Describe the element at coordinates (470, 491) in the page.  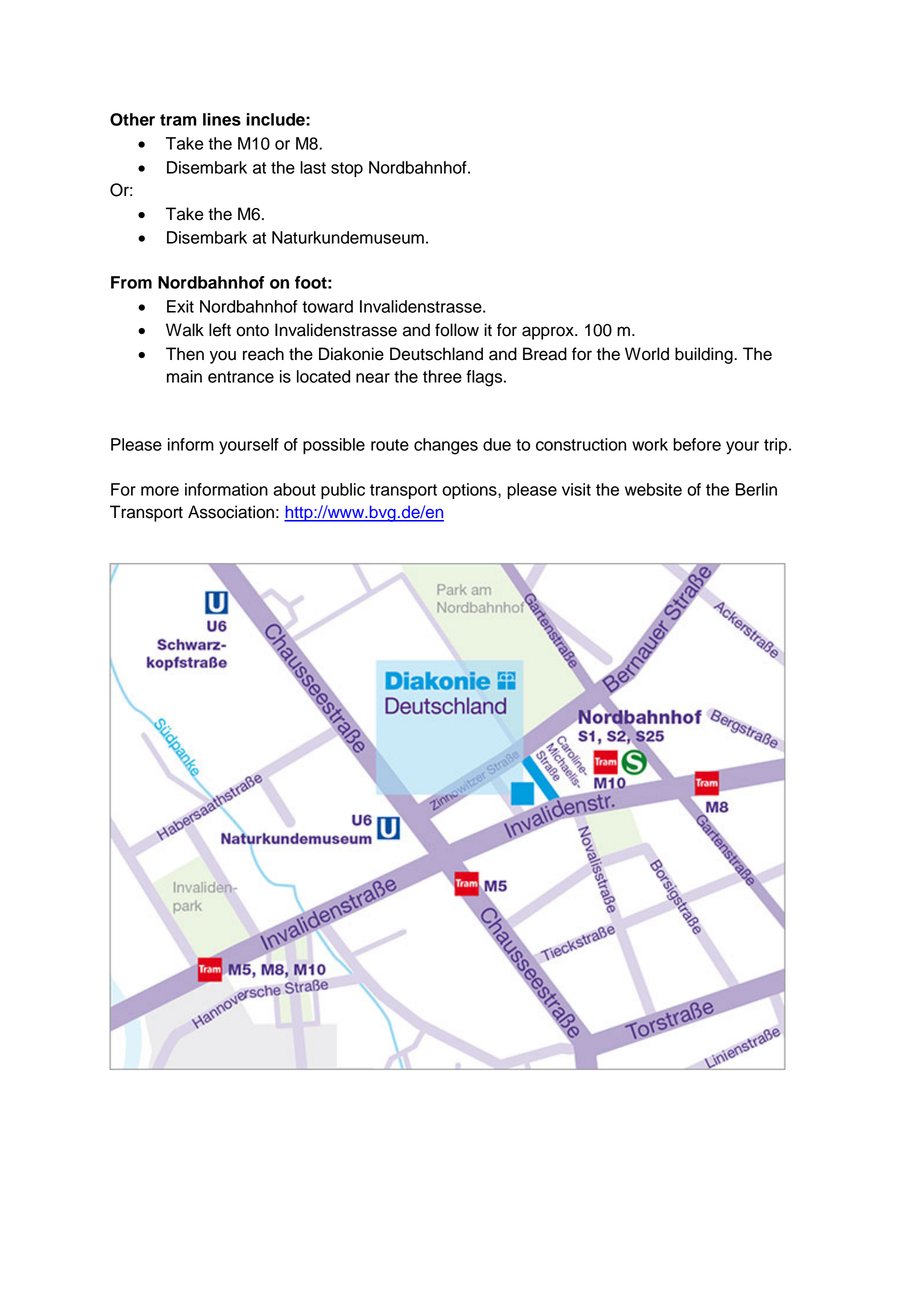
I see `options` at that location.
